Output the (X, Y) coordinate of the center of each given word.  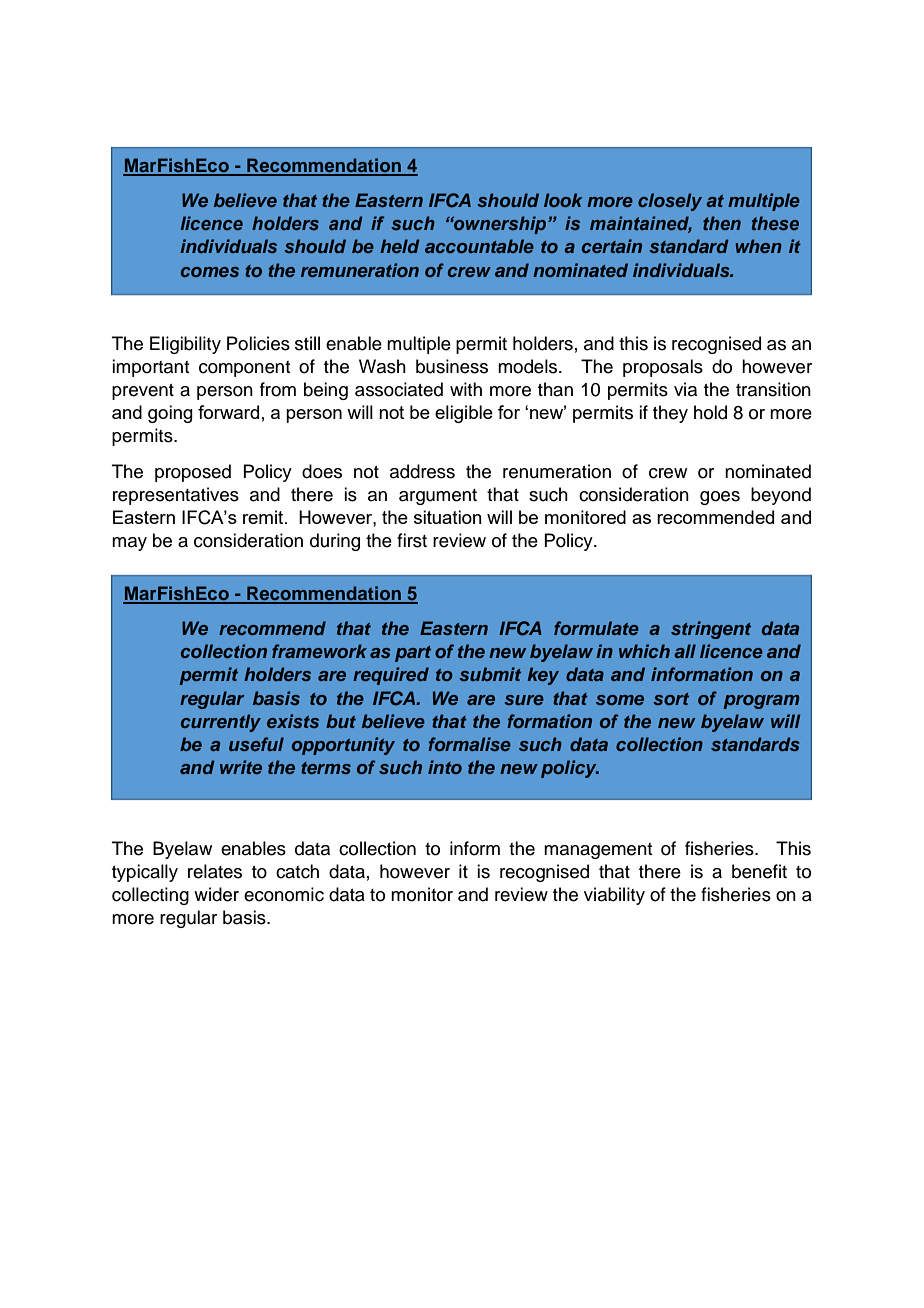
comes (210, 272)
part (413, 654)
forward (228, 412)
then (722, 223)
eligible (464, 414)
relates (215, 871)
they (670, 414)
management (598, 851)
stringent (711, 630)
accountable (479, 246)
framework (319, 651)
